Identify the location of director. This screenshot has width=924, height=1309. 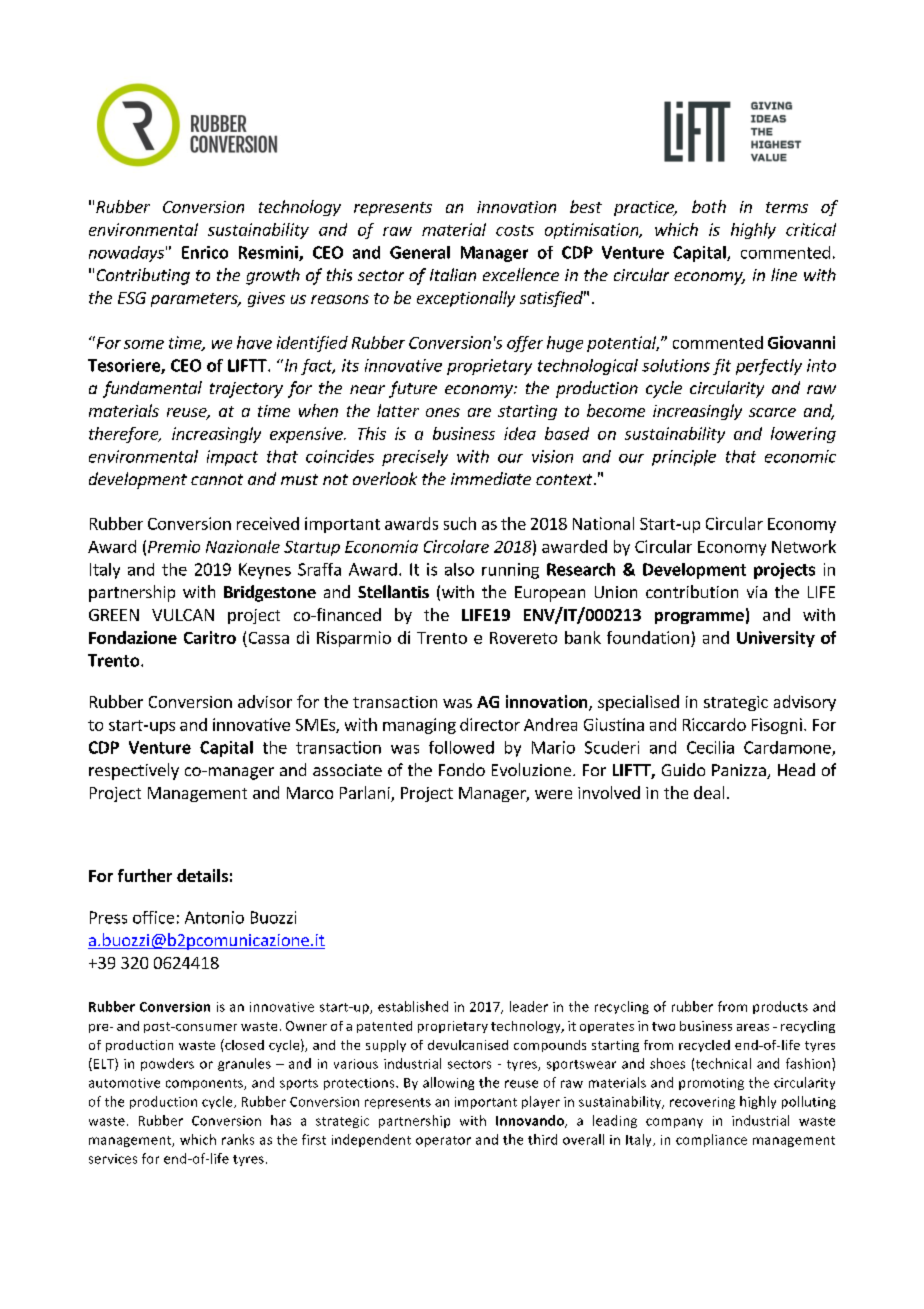
(490, 724).
